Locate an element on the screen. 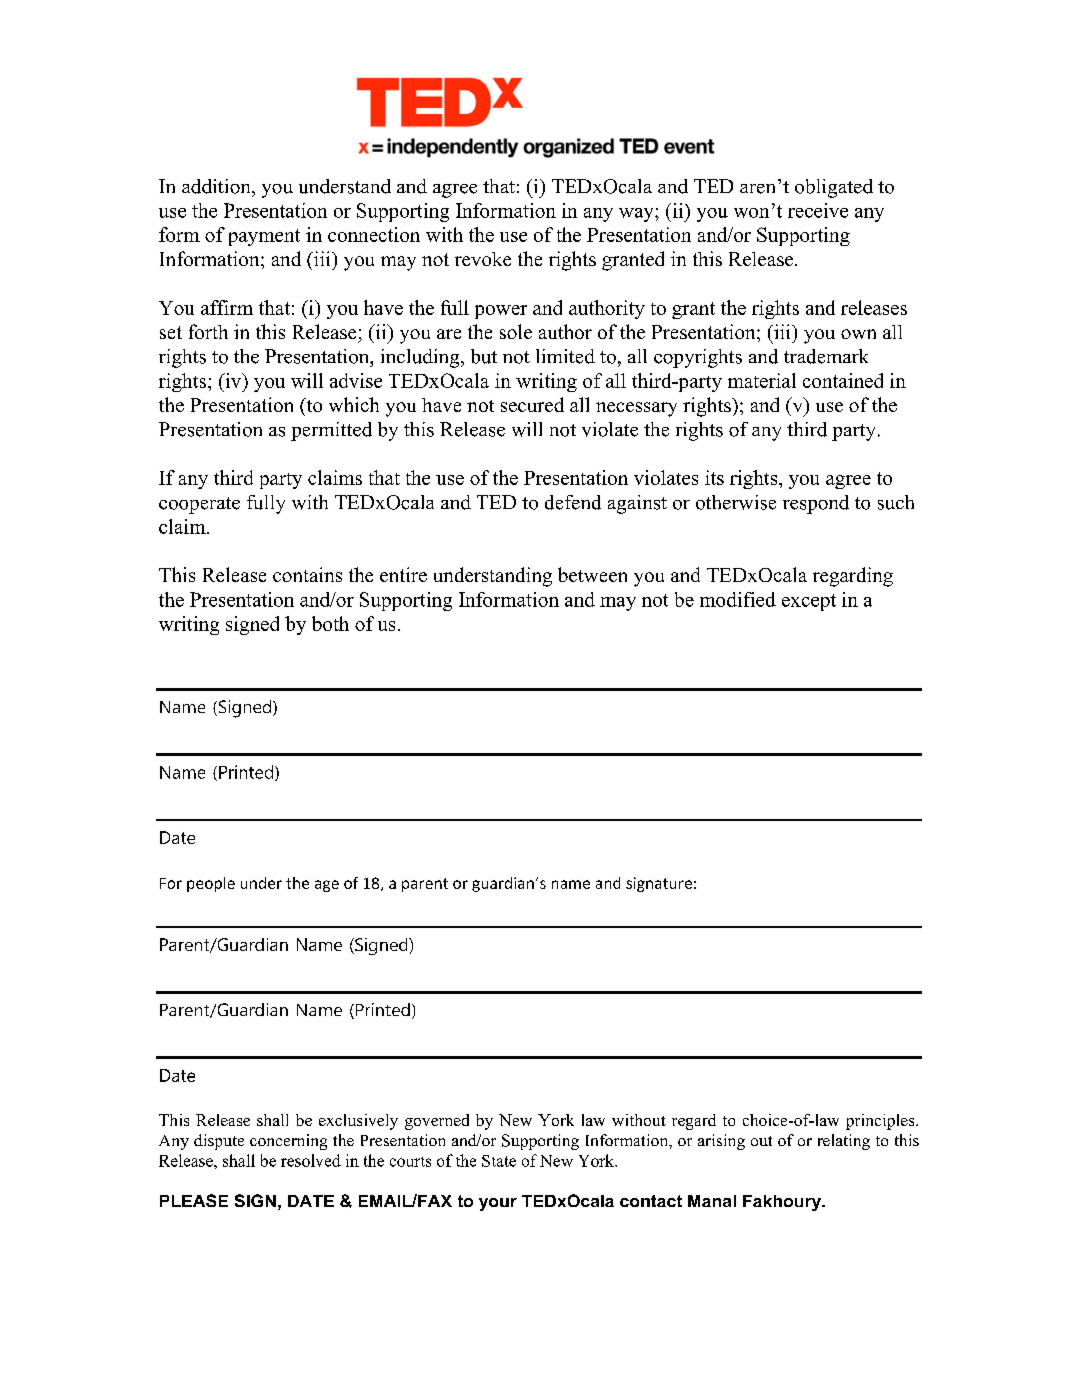  except is located at coordinates (809, 602).
